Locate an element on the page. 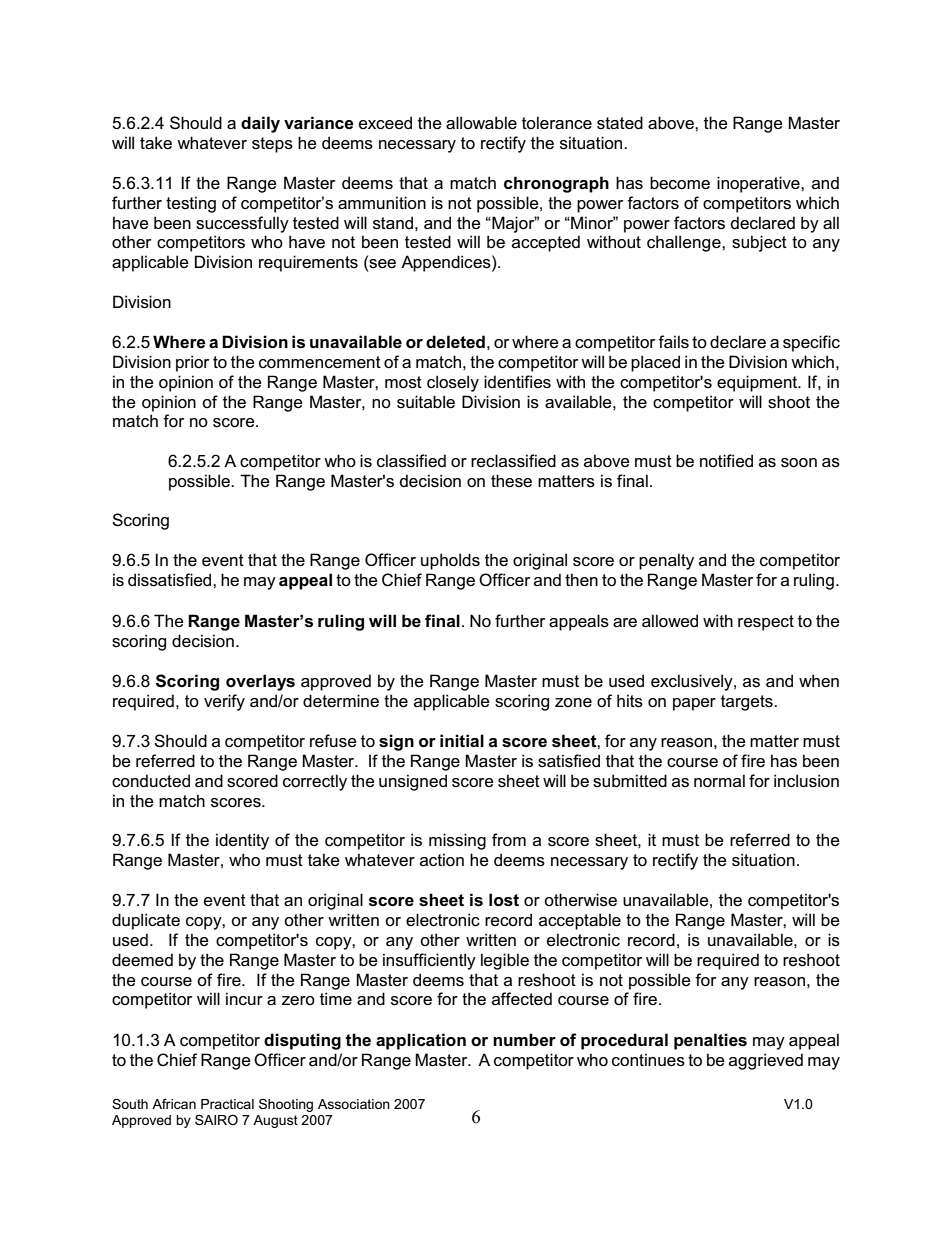  respect is located at coordinates (766, 623).
